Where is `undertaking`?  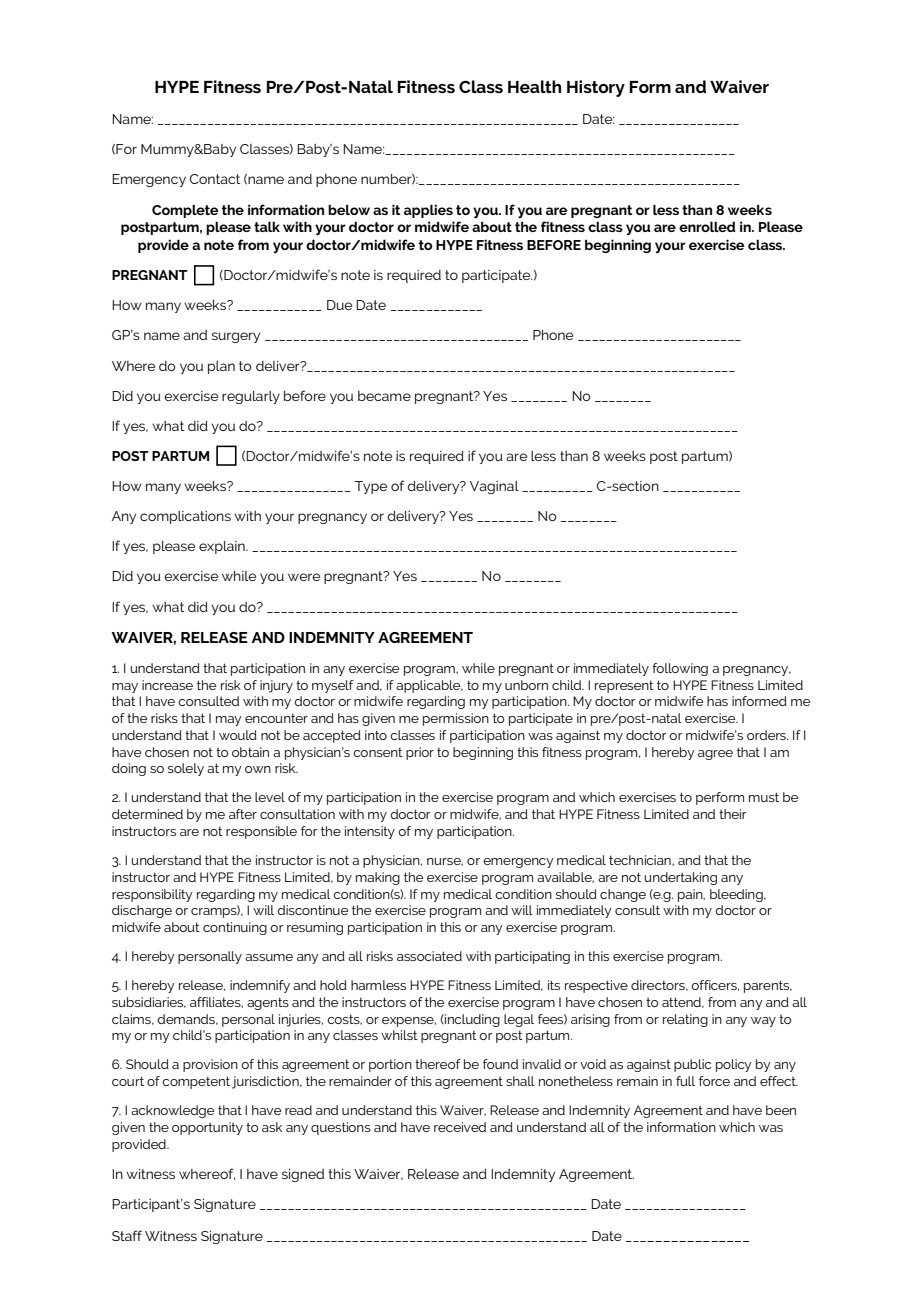 undertaking is located at coordinates (681, 878).
